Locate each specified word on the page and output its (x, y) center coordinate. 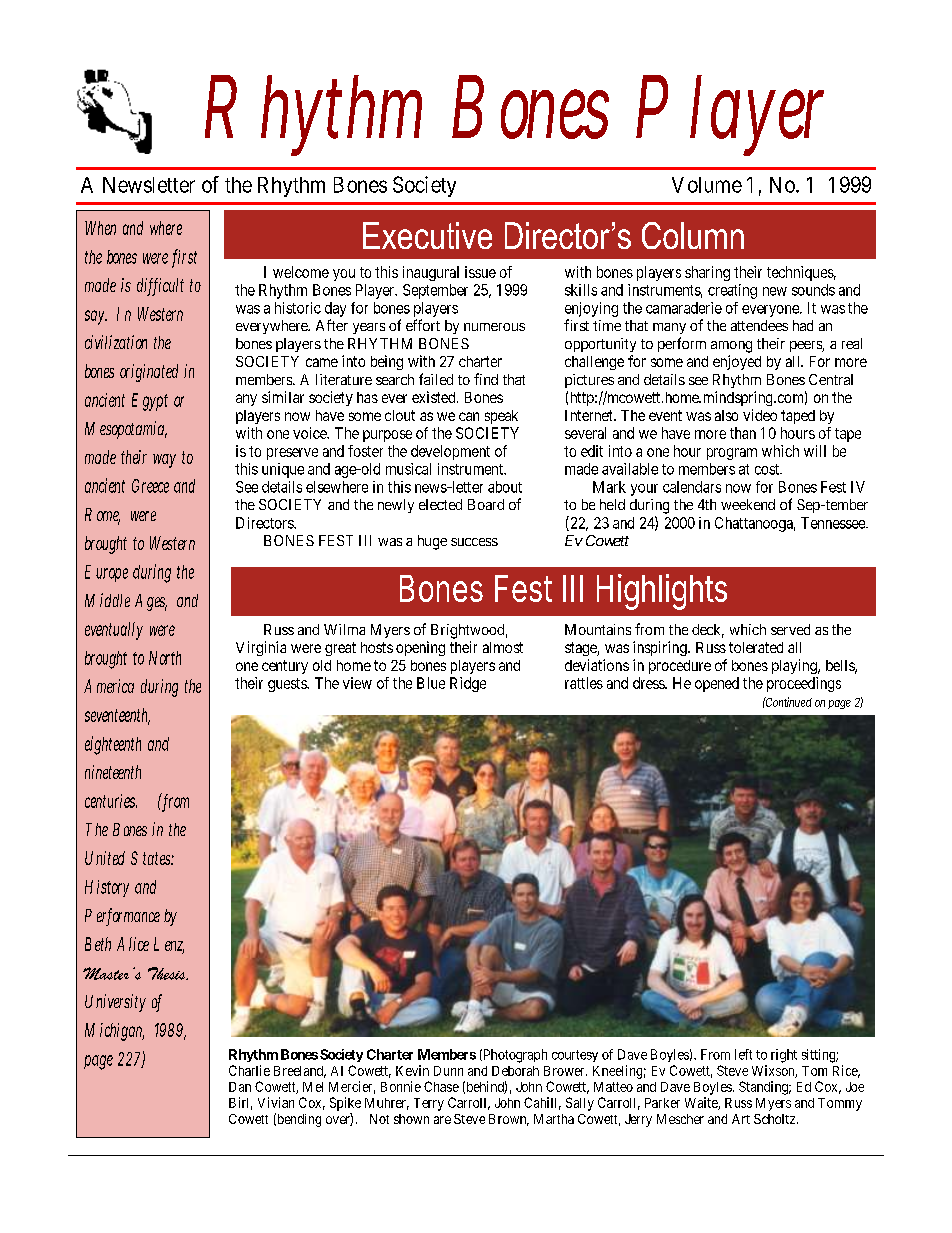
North (165, 658)
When (100, 228)
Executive (427, 235)
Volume (707, 185)
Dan (240, 1087)
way (164, 461)
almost (503, 647)
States (152, 858)
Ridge (468, 684)
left (743, 1054)
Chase (441, 1086)
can (469, 416)
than (743, 433)
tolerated (756, 647)
